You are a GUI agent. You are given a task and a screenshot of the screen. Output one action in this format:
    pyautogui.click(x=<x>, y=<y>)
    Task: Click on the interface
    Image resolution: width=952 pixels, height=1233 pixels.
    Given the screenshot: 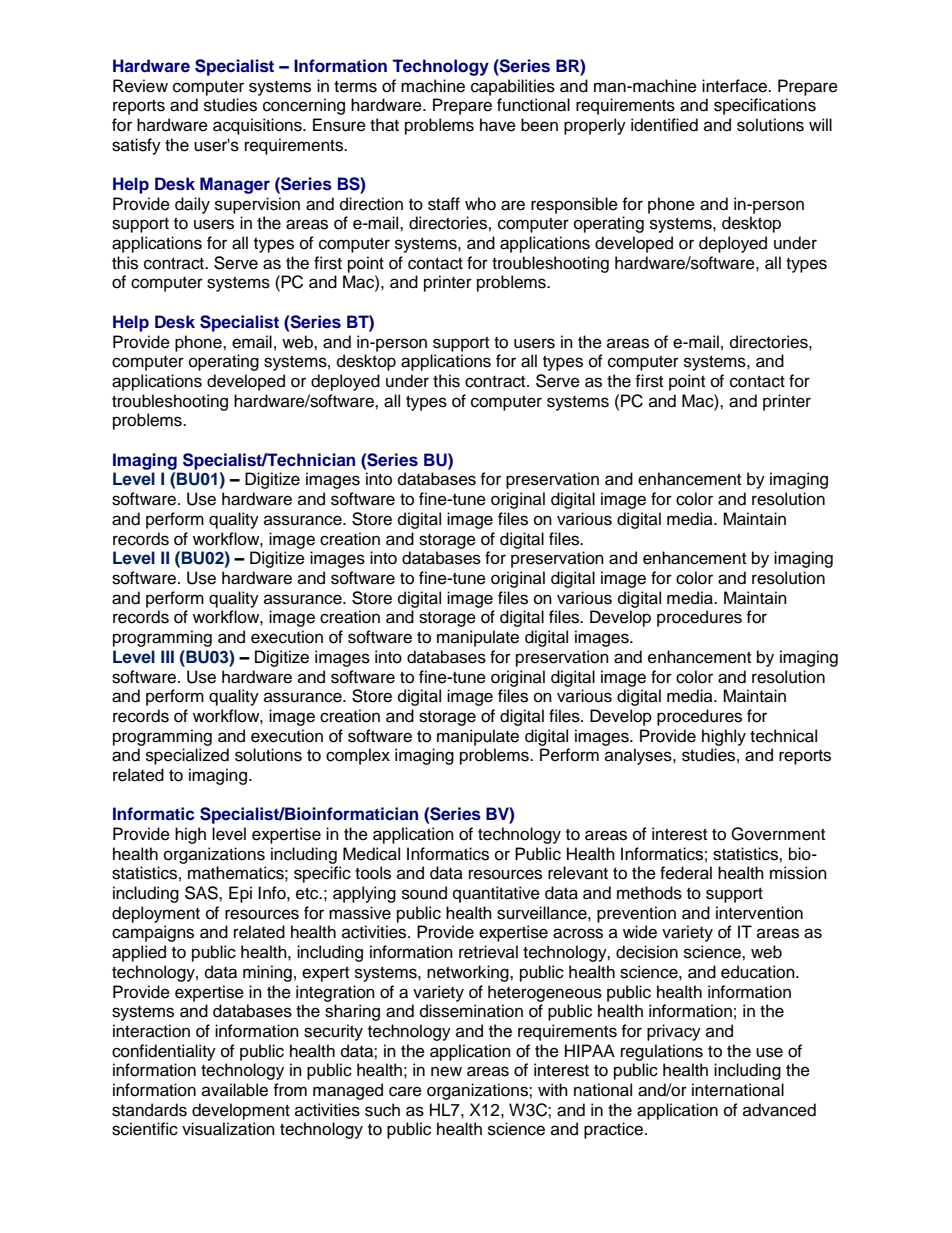 What is the action you would take?
    pyautogui.click(x=735, y=86)
